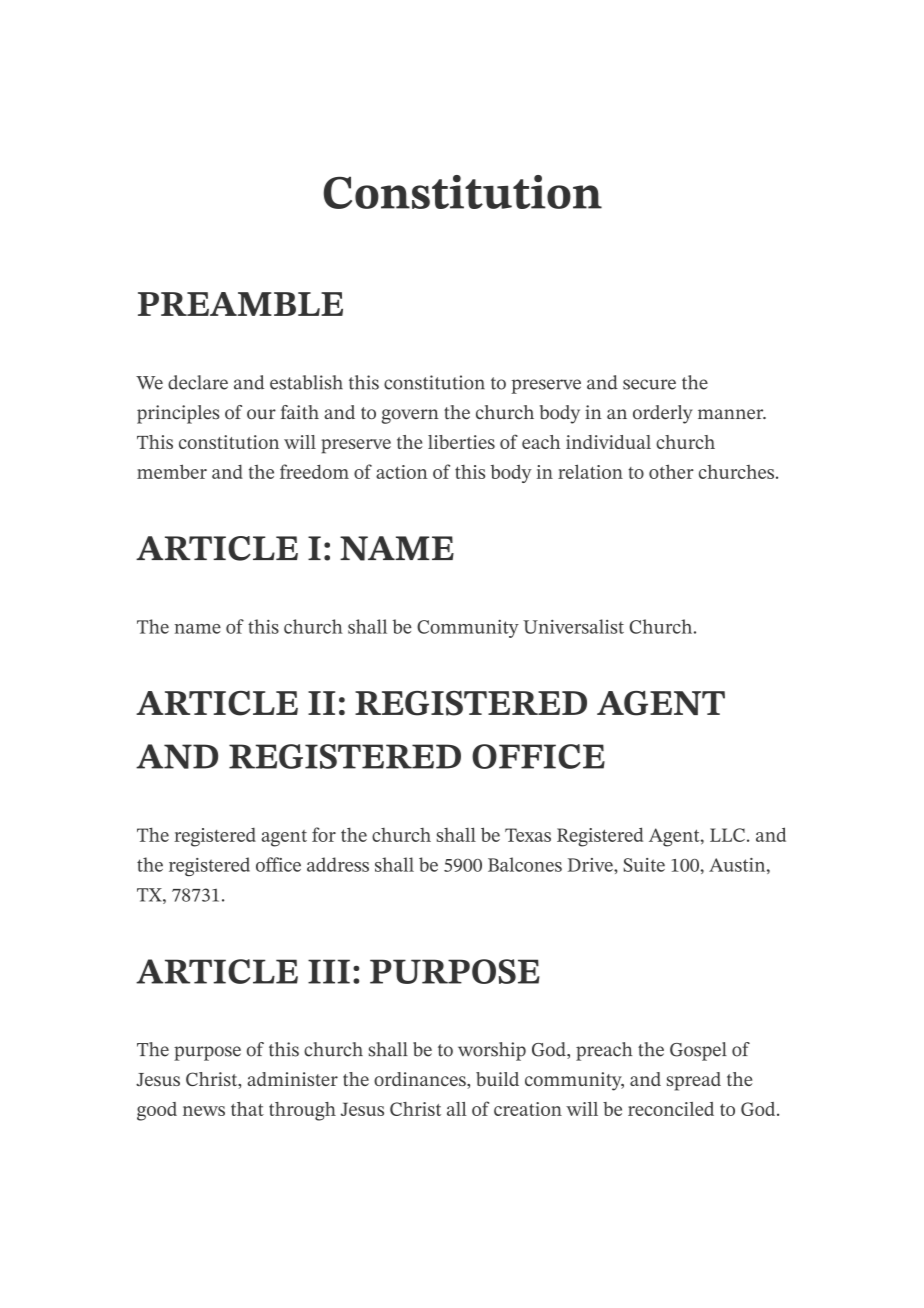 The width and height of the document is (924, 1308). I want to click on secure, so click(649, 384).
